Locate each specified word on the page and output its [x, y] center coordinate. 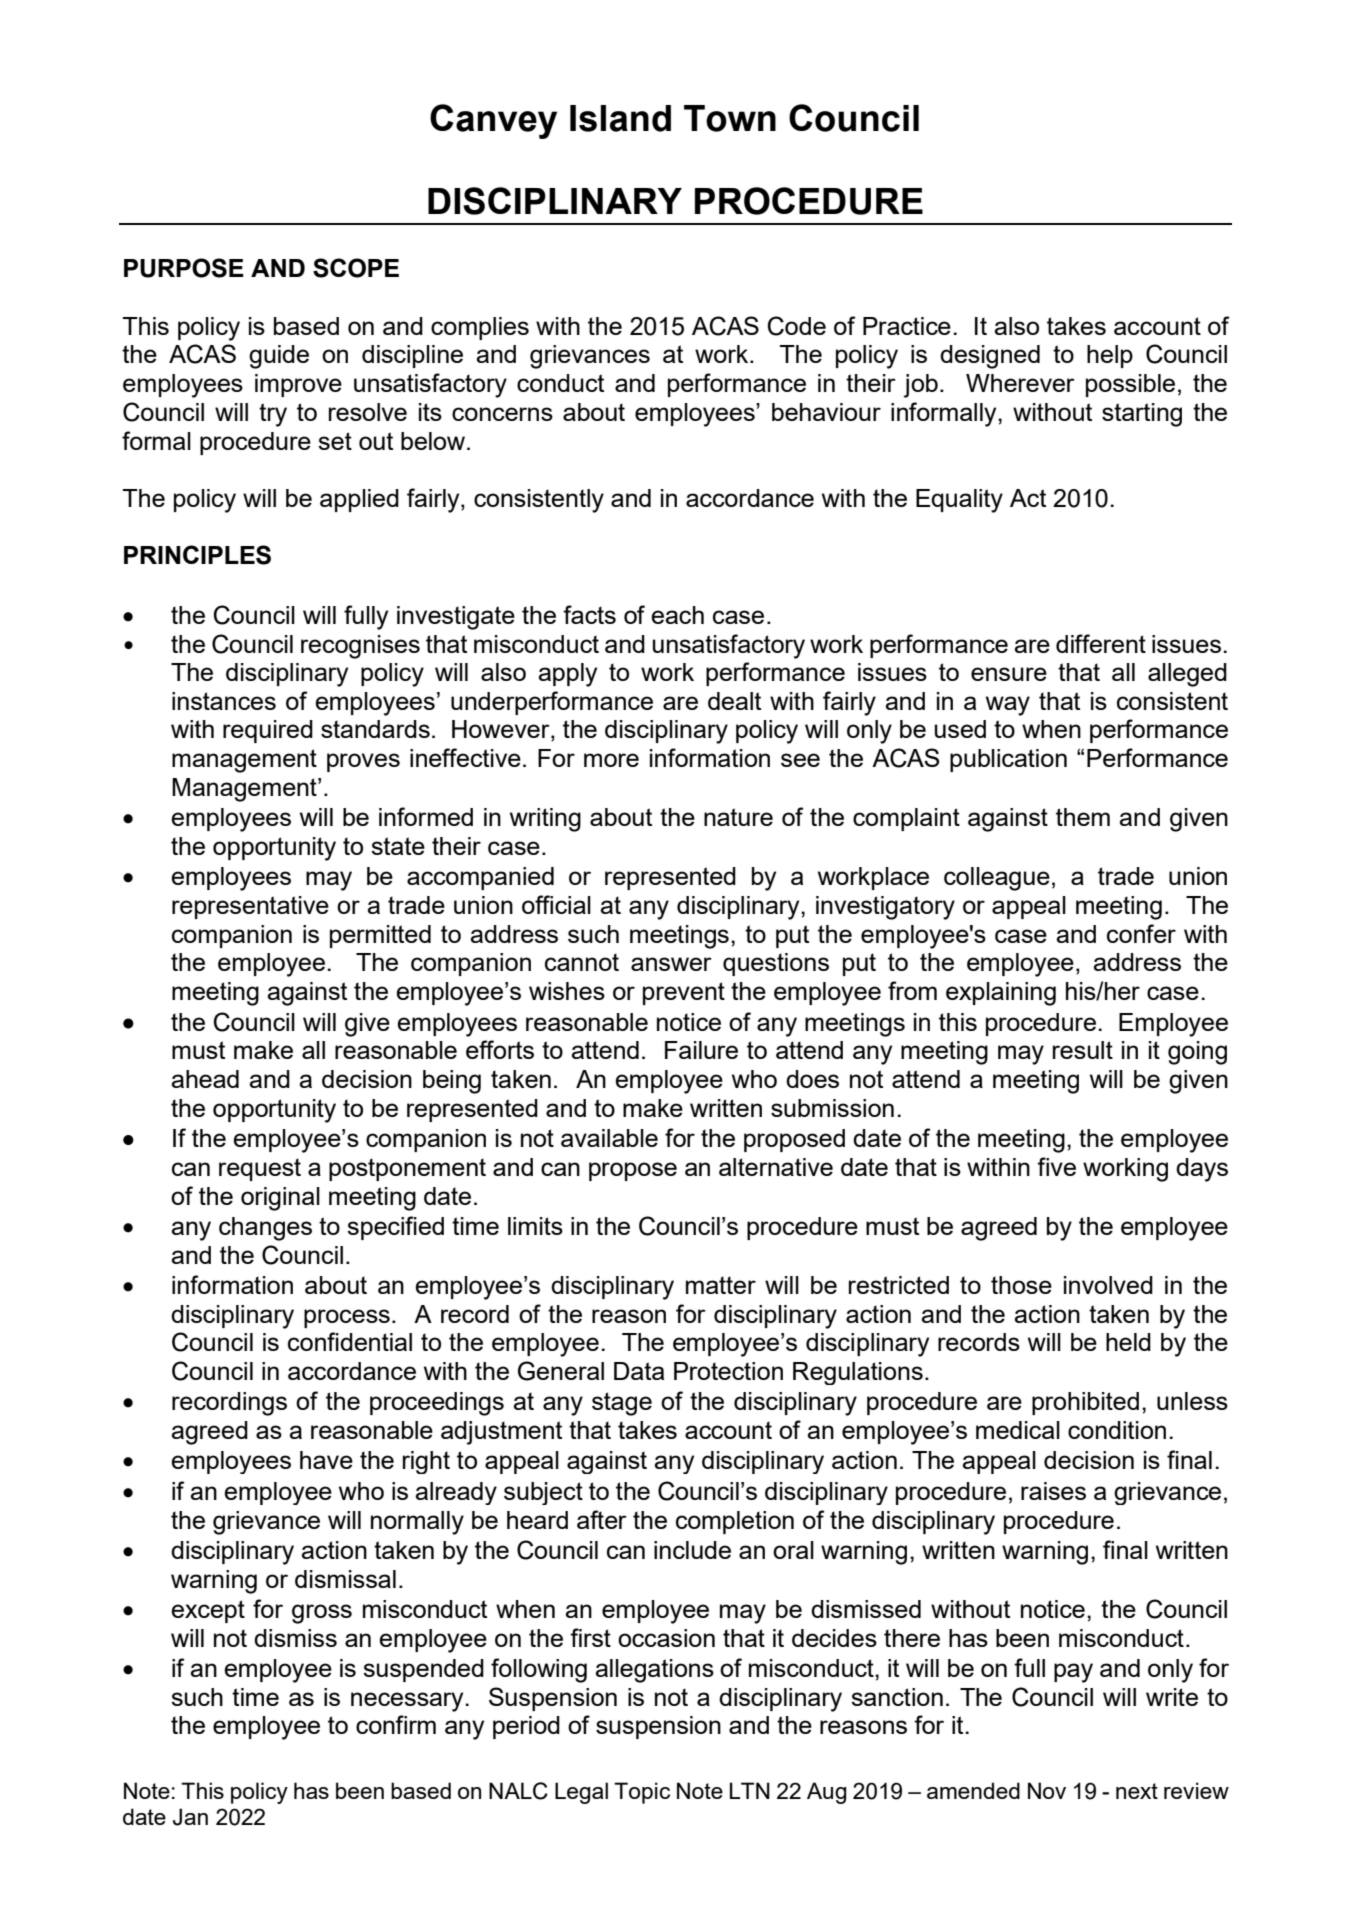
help [1110, 356]
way [1008, 706]
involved [1108, 1285]
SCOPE [356, 268]
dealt [734, 701]
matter [721, 1285]
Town [730, 118]
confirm [396, 1724]
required [268, 731]
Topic [642, 1793]
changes [265, 1229]
